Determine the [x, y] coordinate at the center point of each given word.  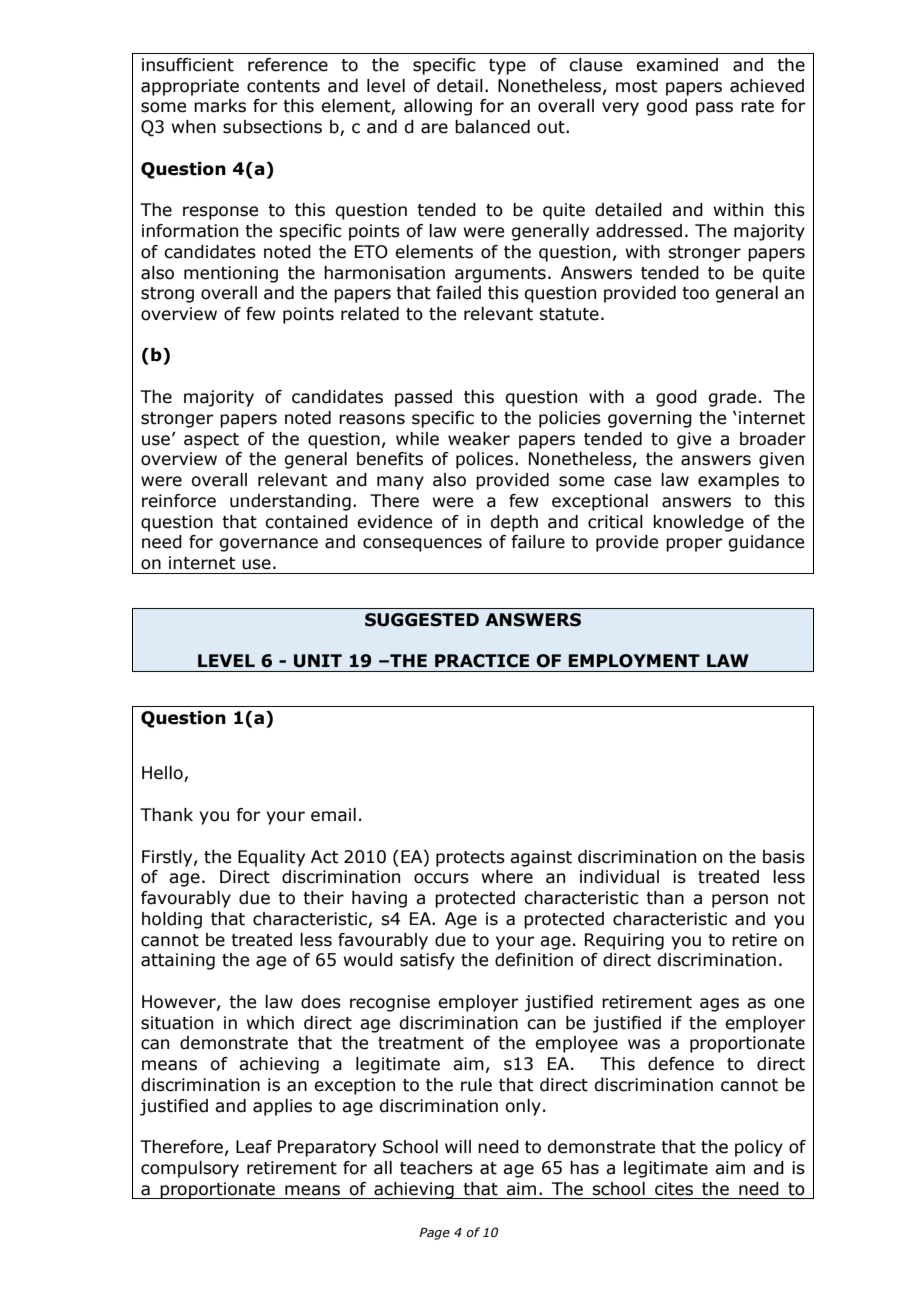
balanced [492, 127]
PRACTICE [482, 661]
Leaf [254, 1147]
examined [677, 65]
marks [220, 106]
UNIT [318, 661]
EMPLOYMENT [634, 661]
